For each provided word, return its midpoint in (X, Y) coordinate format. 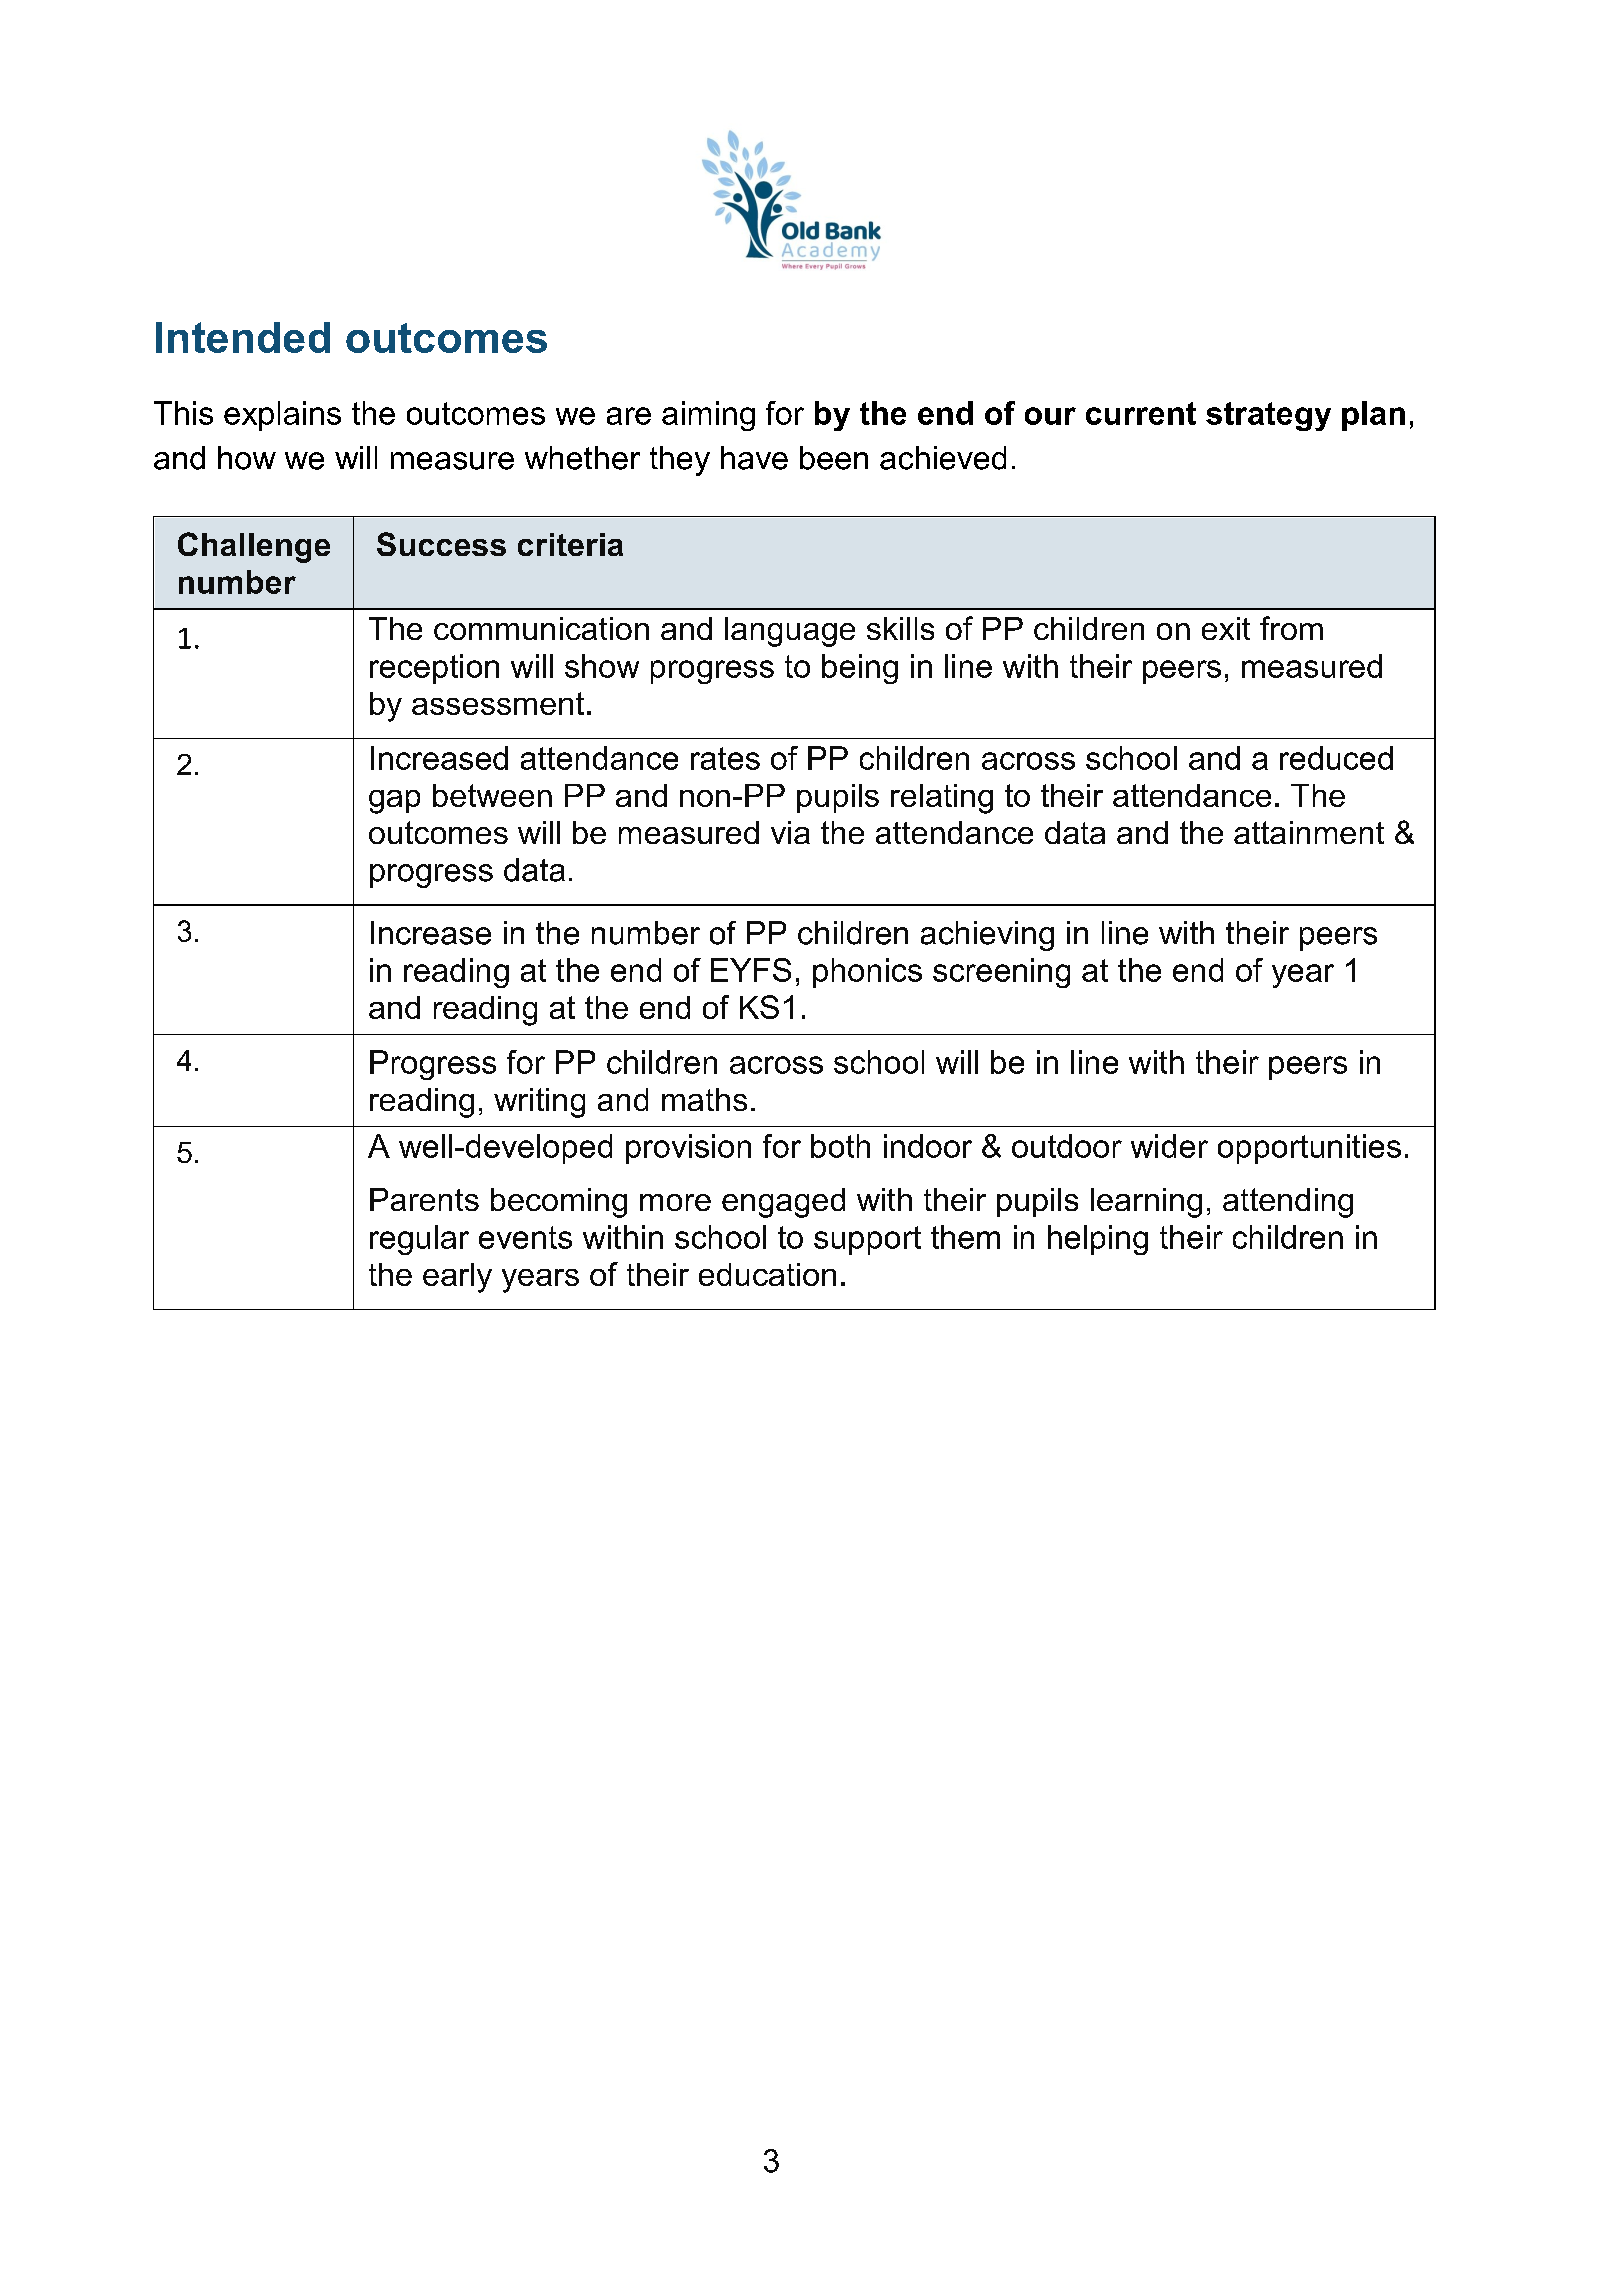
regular (419, 1240)
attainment (1309, 832)
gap (394, 802)
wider (1169, 1146)
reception (434, 669)
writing (539, 1103)
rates (725, 758)
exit (1226, 628)
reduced (1336, 758)
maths (704, 1099)
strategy (1268, 416)
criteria (570, 544)
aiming (708, 416)
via (790, 832)
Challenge (254, 547)
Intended (243, 337)
